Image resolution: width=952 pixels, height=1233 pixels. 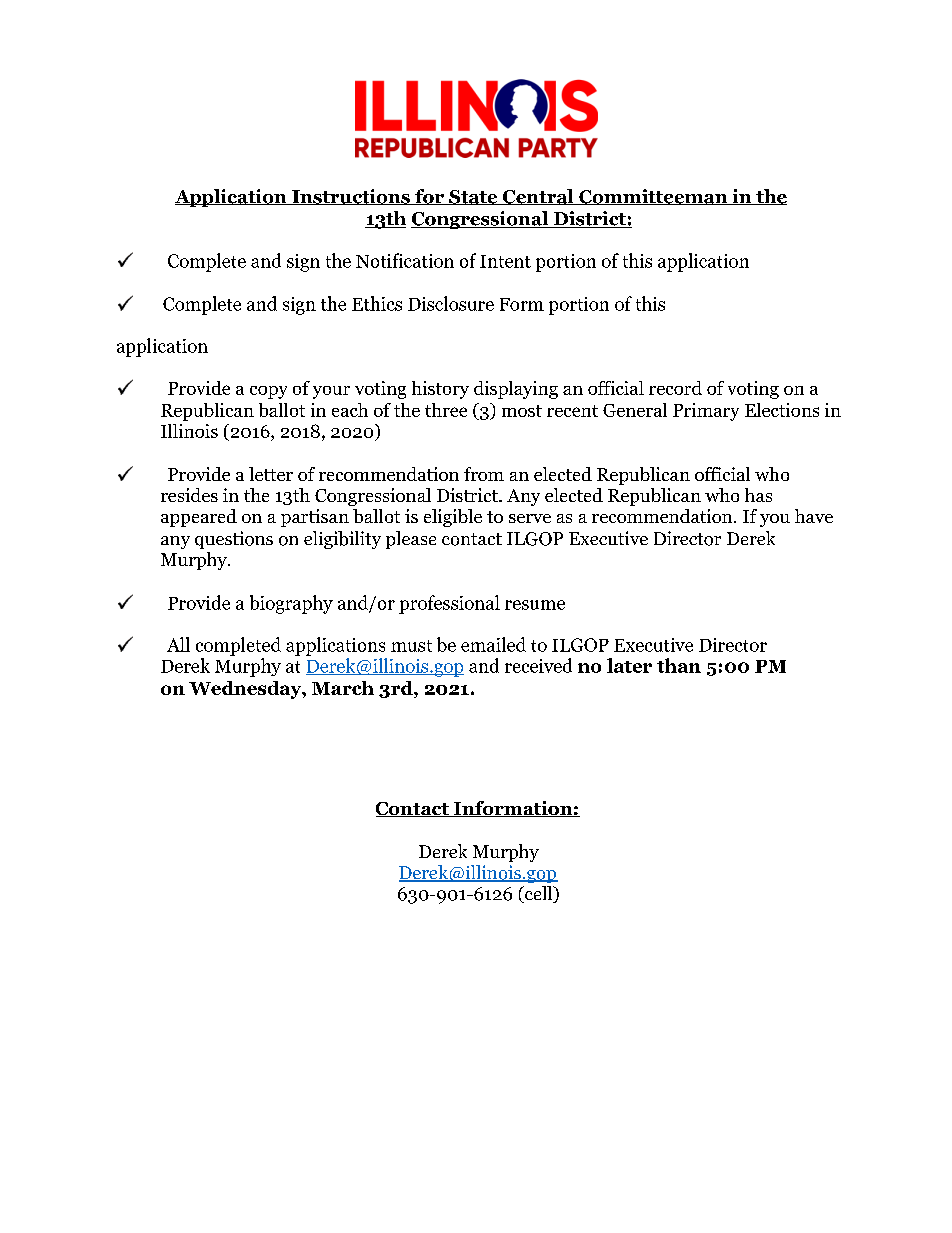 What do you see at coordinates (675, 388) in the screenshot?
I see `record` at bounding box center [675, 388].
